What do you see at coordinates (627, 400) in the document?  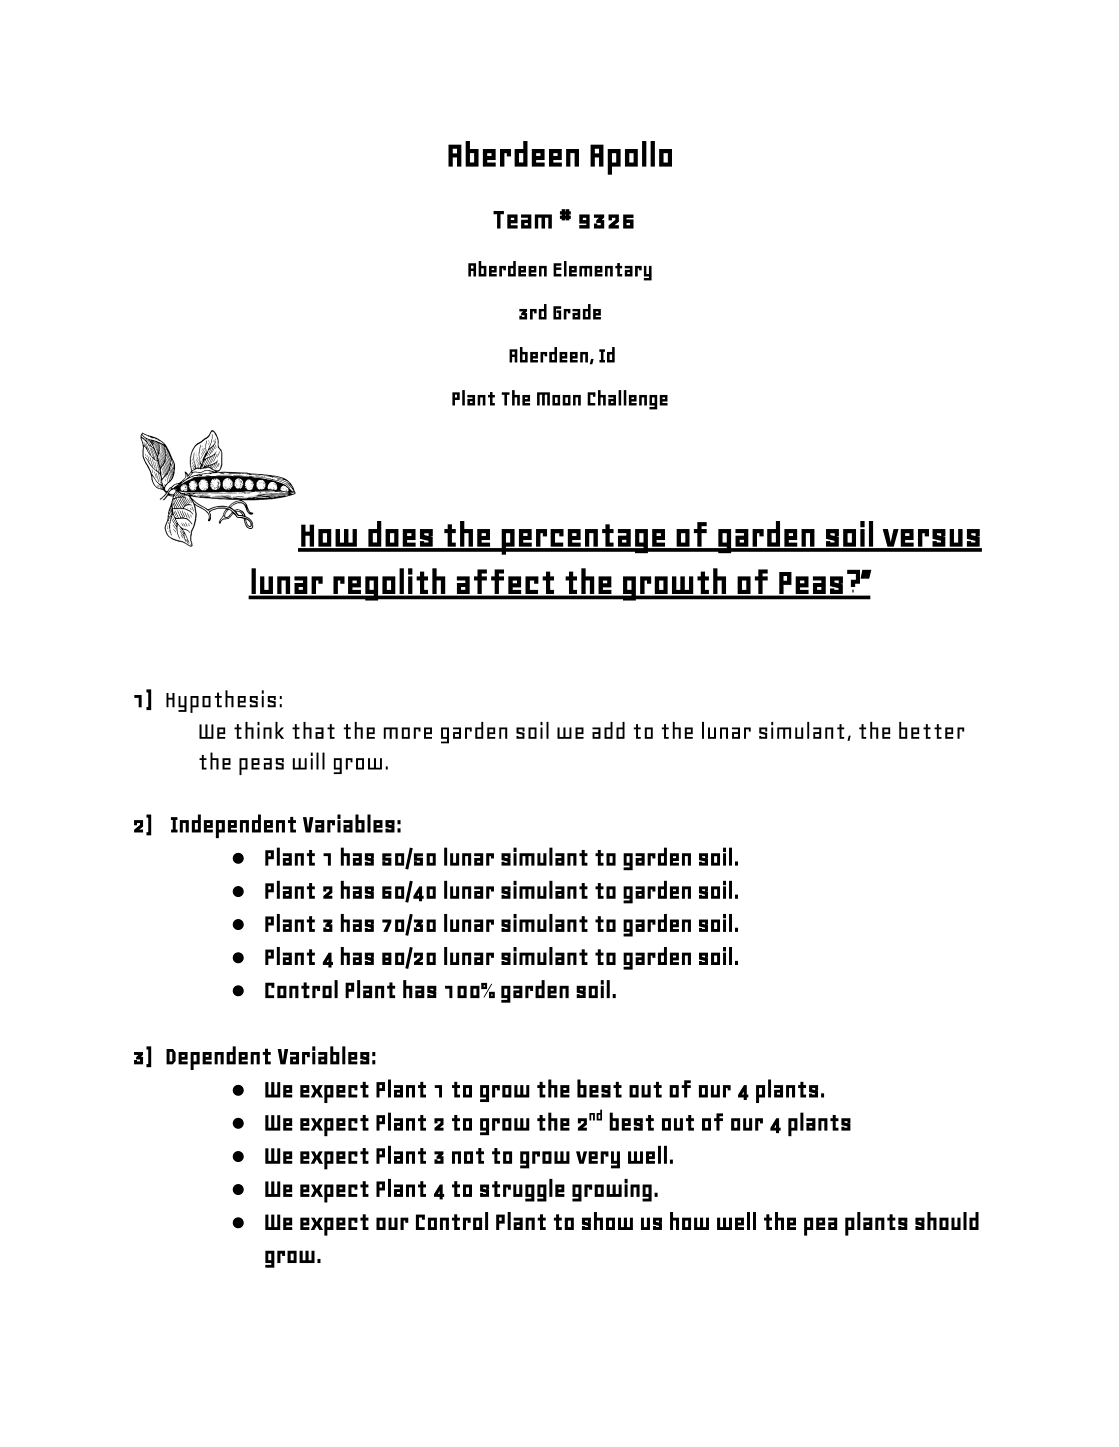 I see `Challenge` at bounding box center [627, 400].
